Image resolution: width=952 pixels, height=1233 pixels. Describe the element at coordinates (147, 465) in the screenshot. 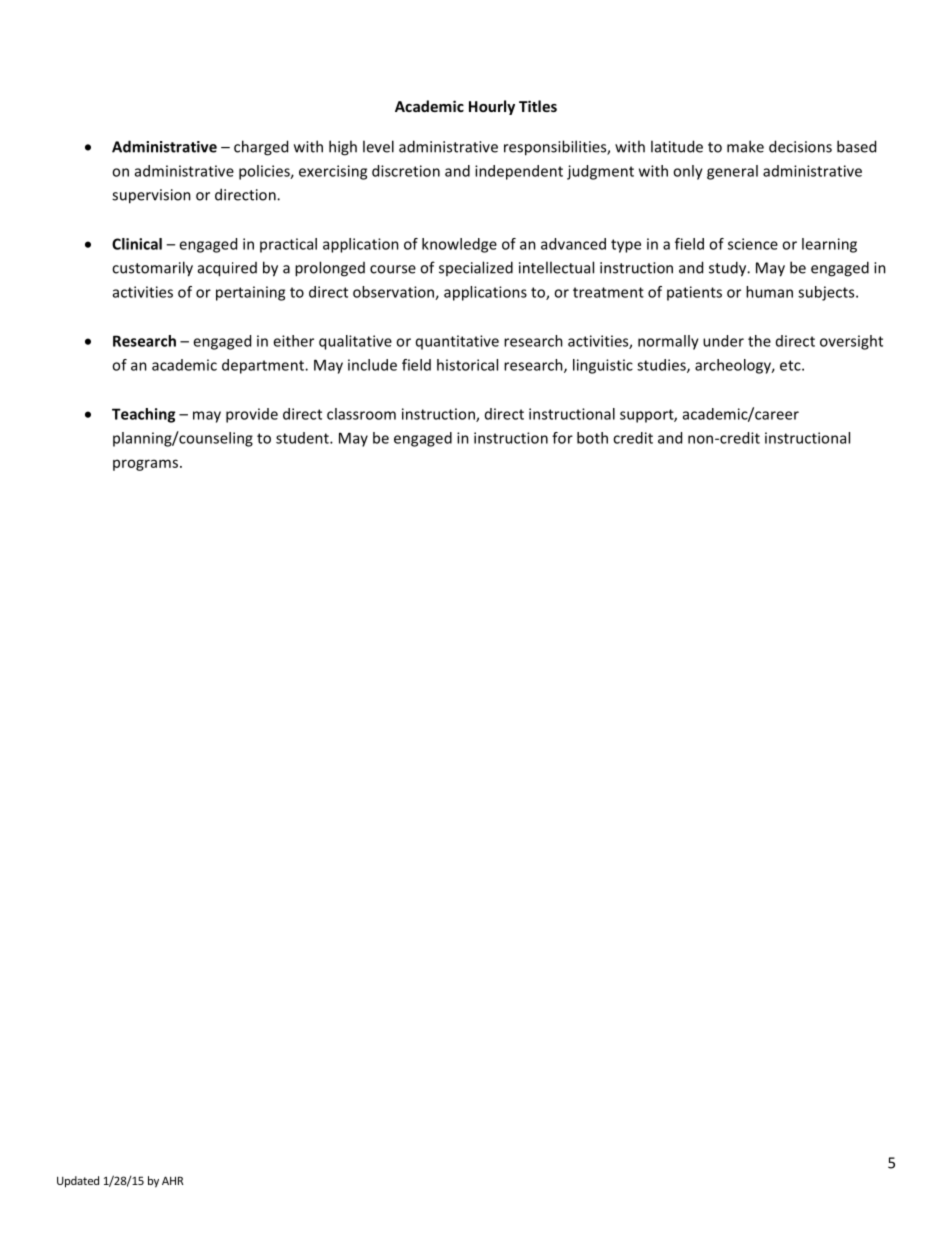

I see `programs` at that location.
